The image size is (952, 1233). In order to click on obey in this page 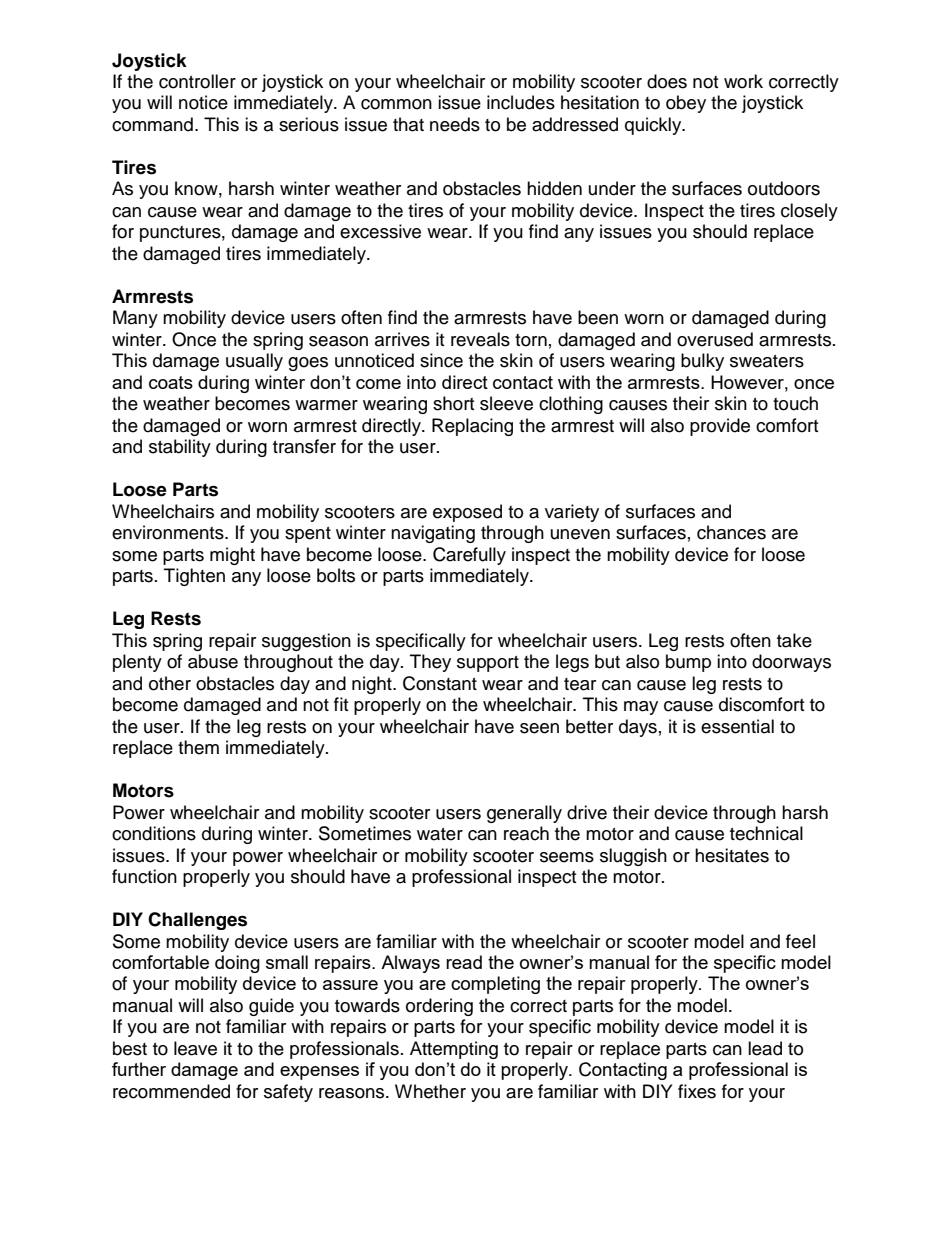, I will do `click(686, 104)`.
